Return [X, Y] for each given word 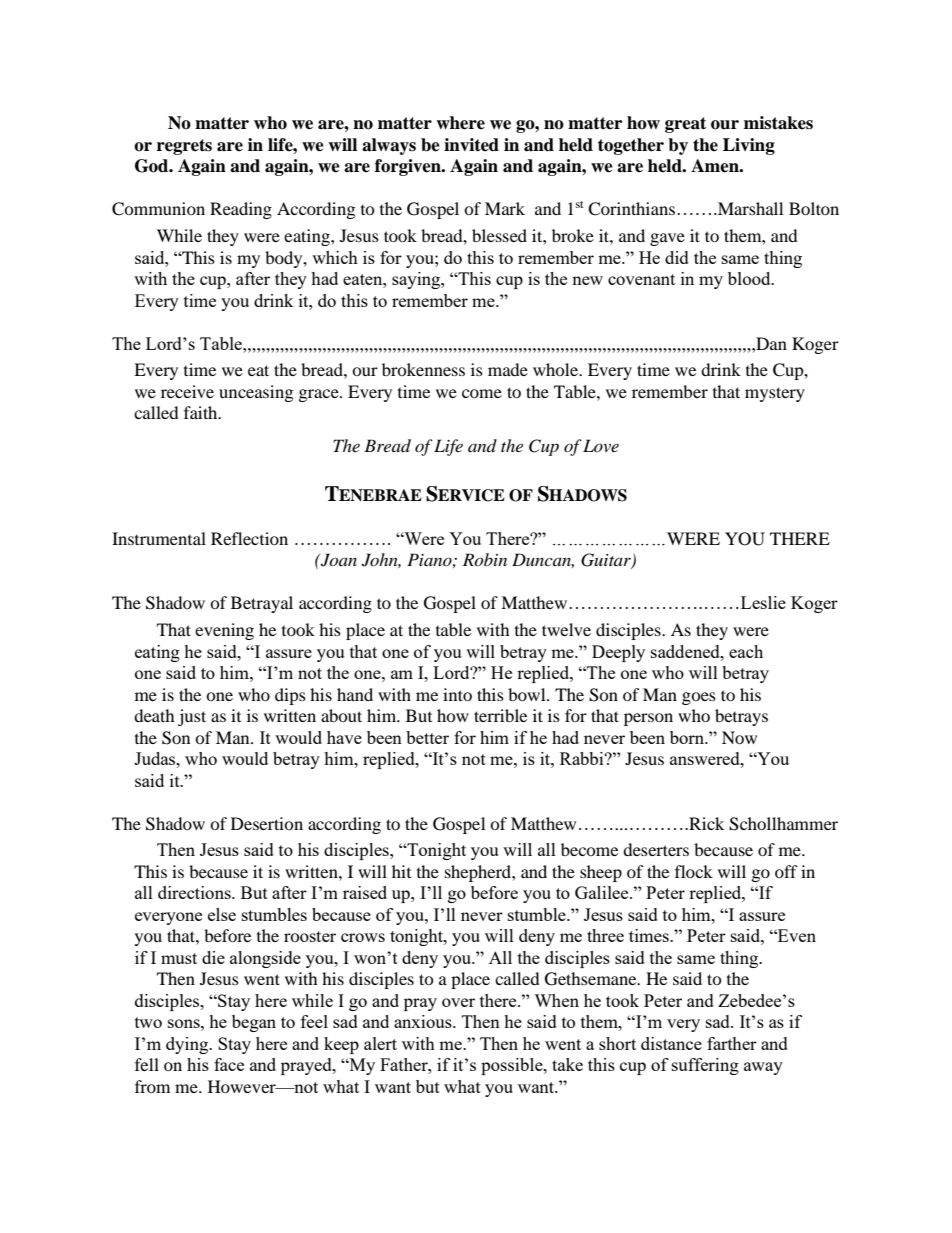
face [229, 1064]
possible [513, 1066]
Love [601, 445]
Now [739, 737]
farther [732, 1043]
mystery [775, 394]
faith [202, 412]
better [427, 737]
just [192, 717]
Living [749, 146]
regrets [184, 147]
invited [471, 145]
